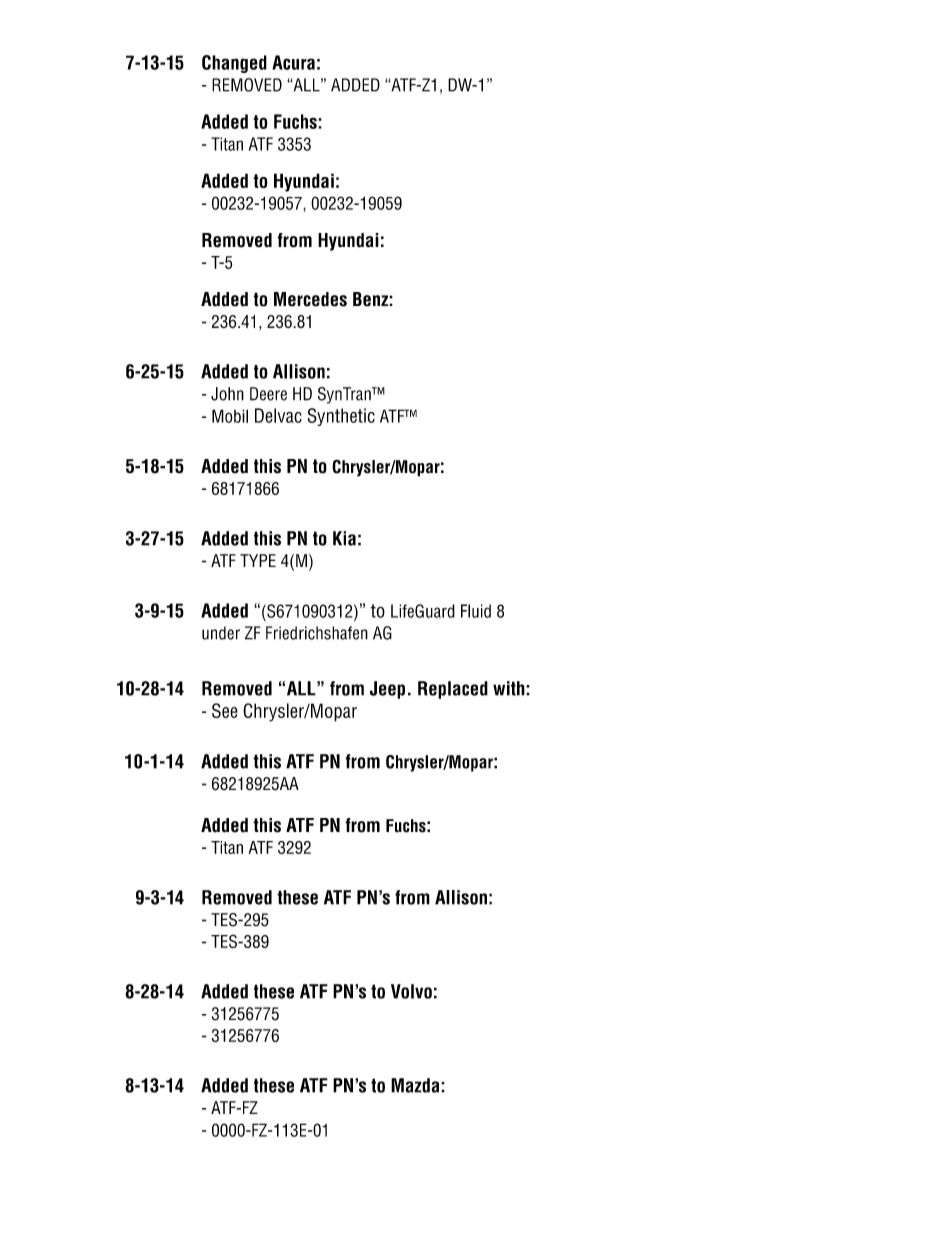 The width and height of the image is (952, 1233). I want to click on Kia, so click(344, 538).
